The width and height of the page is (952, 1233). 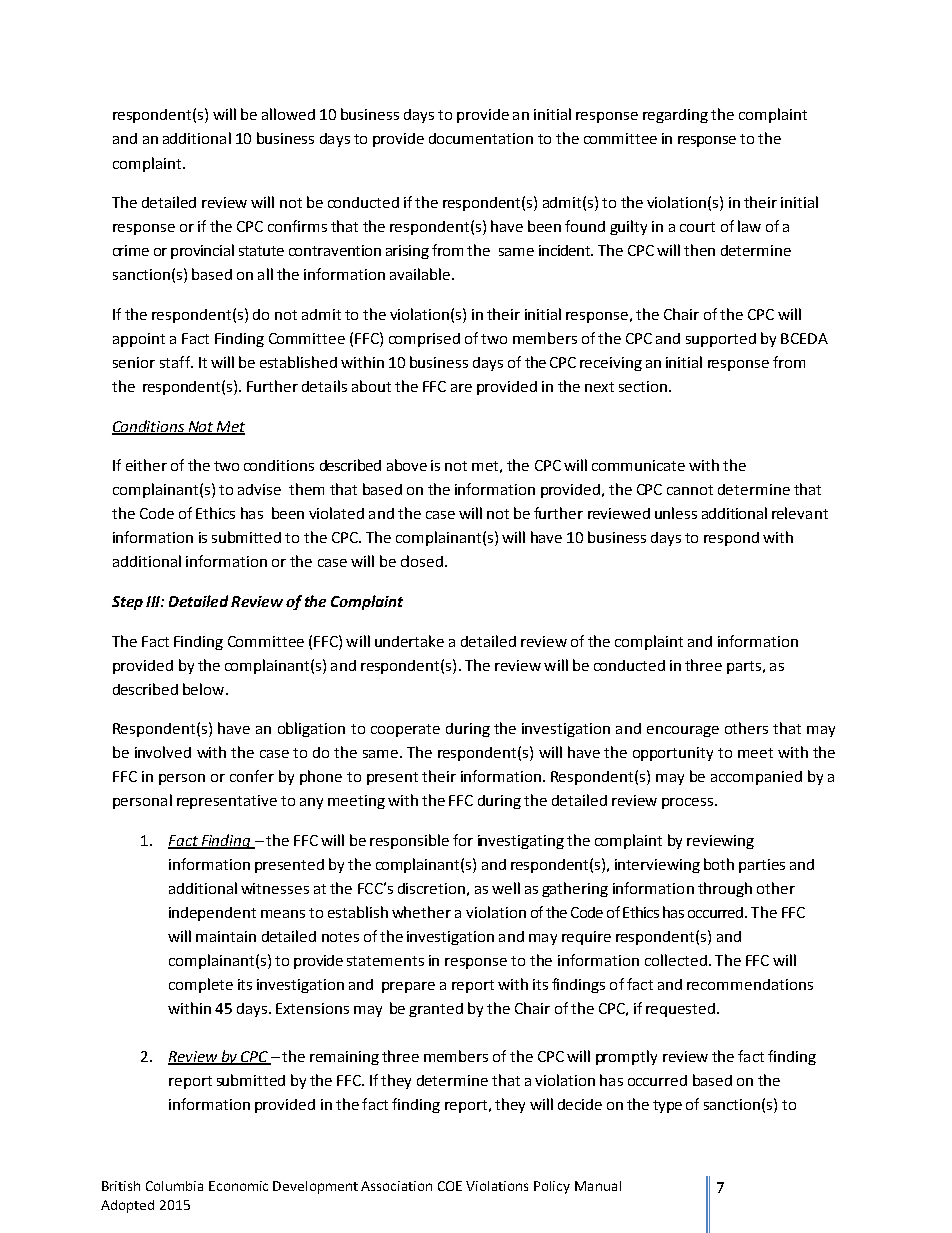 I want to click on COE, so click(x=450, y=1186).
